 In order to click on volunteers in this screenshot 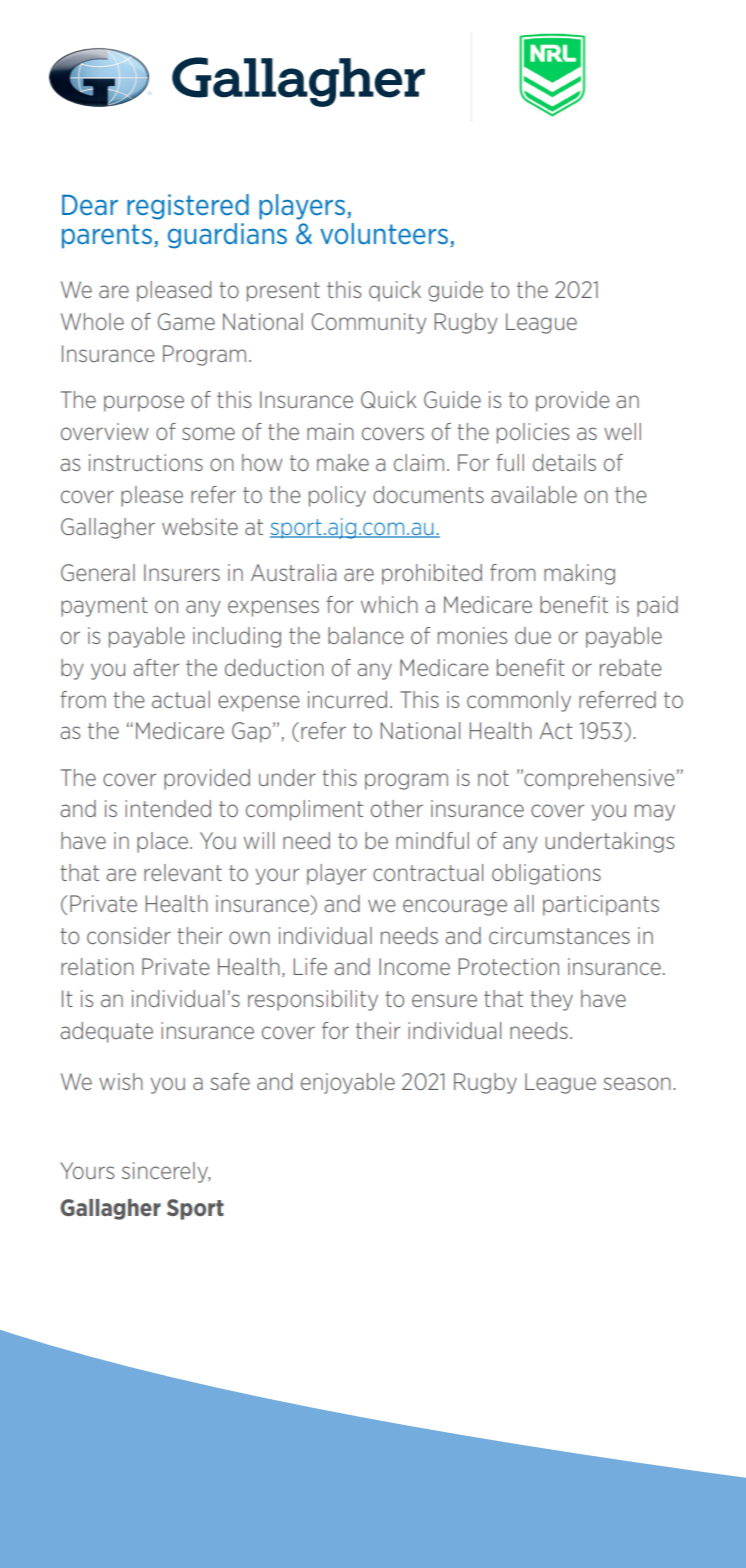, I will do `click(384, 233)`.
